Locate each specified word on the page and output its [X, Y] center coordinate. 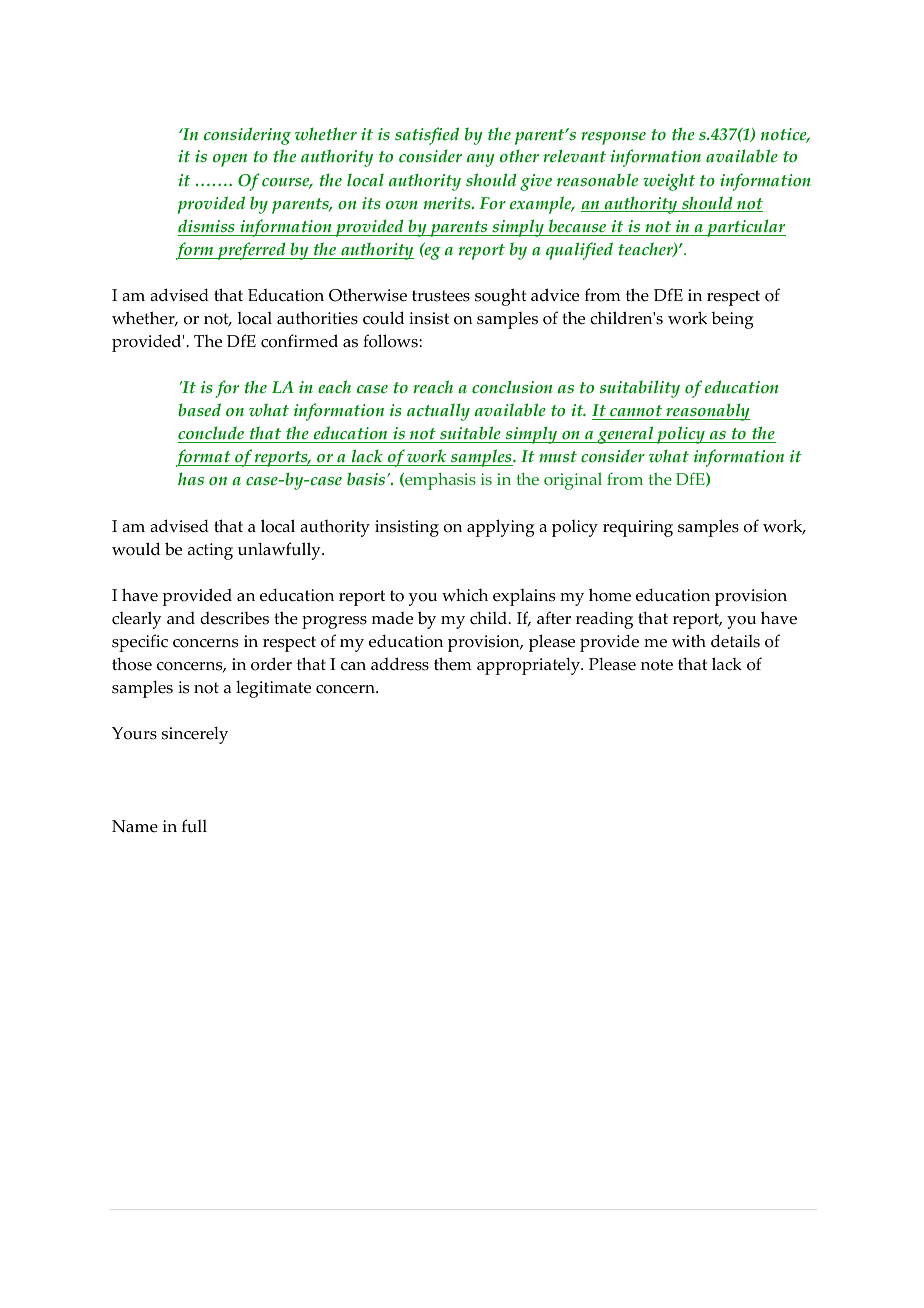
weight [669, 182]
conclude [212, 434]
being [732, 320]
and [181, 618]
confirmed [299, 341]
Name [135, 826]
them [453, 664]
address [400, 664]
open [230, 160]
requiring [638, 528]
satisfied [427, 136]
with [689, 640]
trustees [441, 296]
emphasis [439, 481]
